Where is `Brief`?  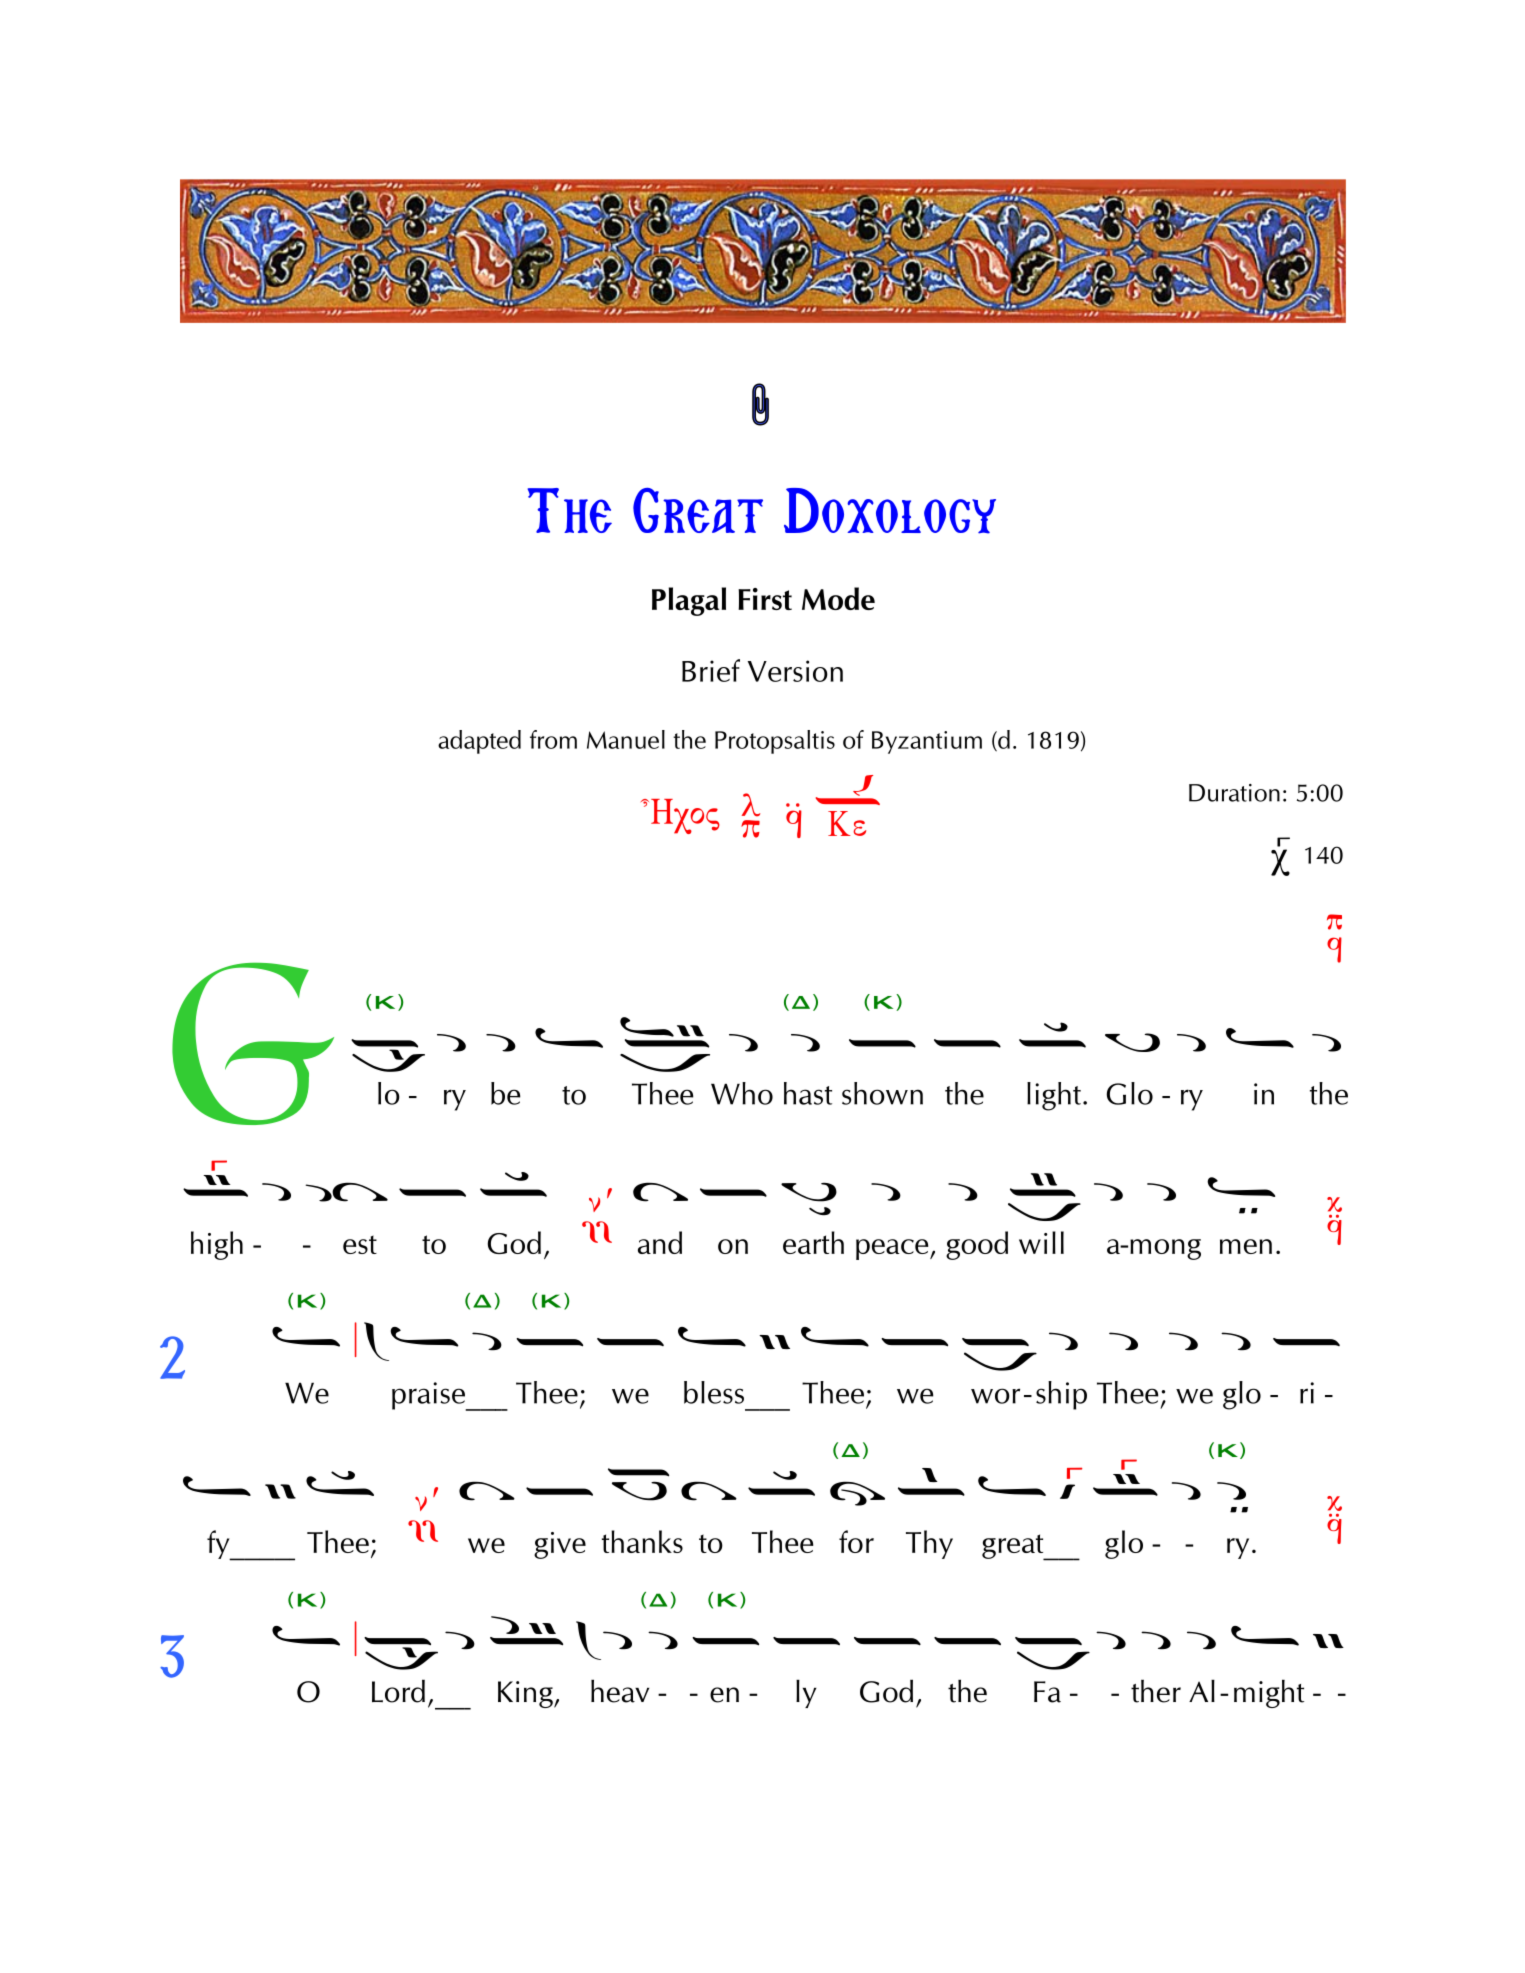 Brief is located at coordinates (711, 670).
